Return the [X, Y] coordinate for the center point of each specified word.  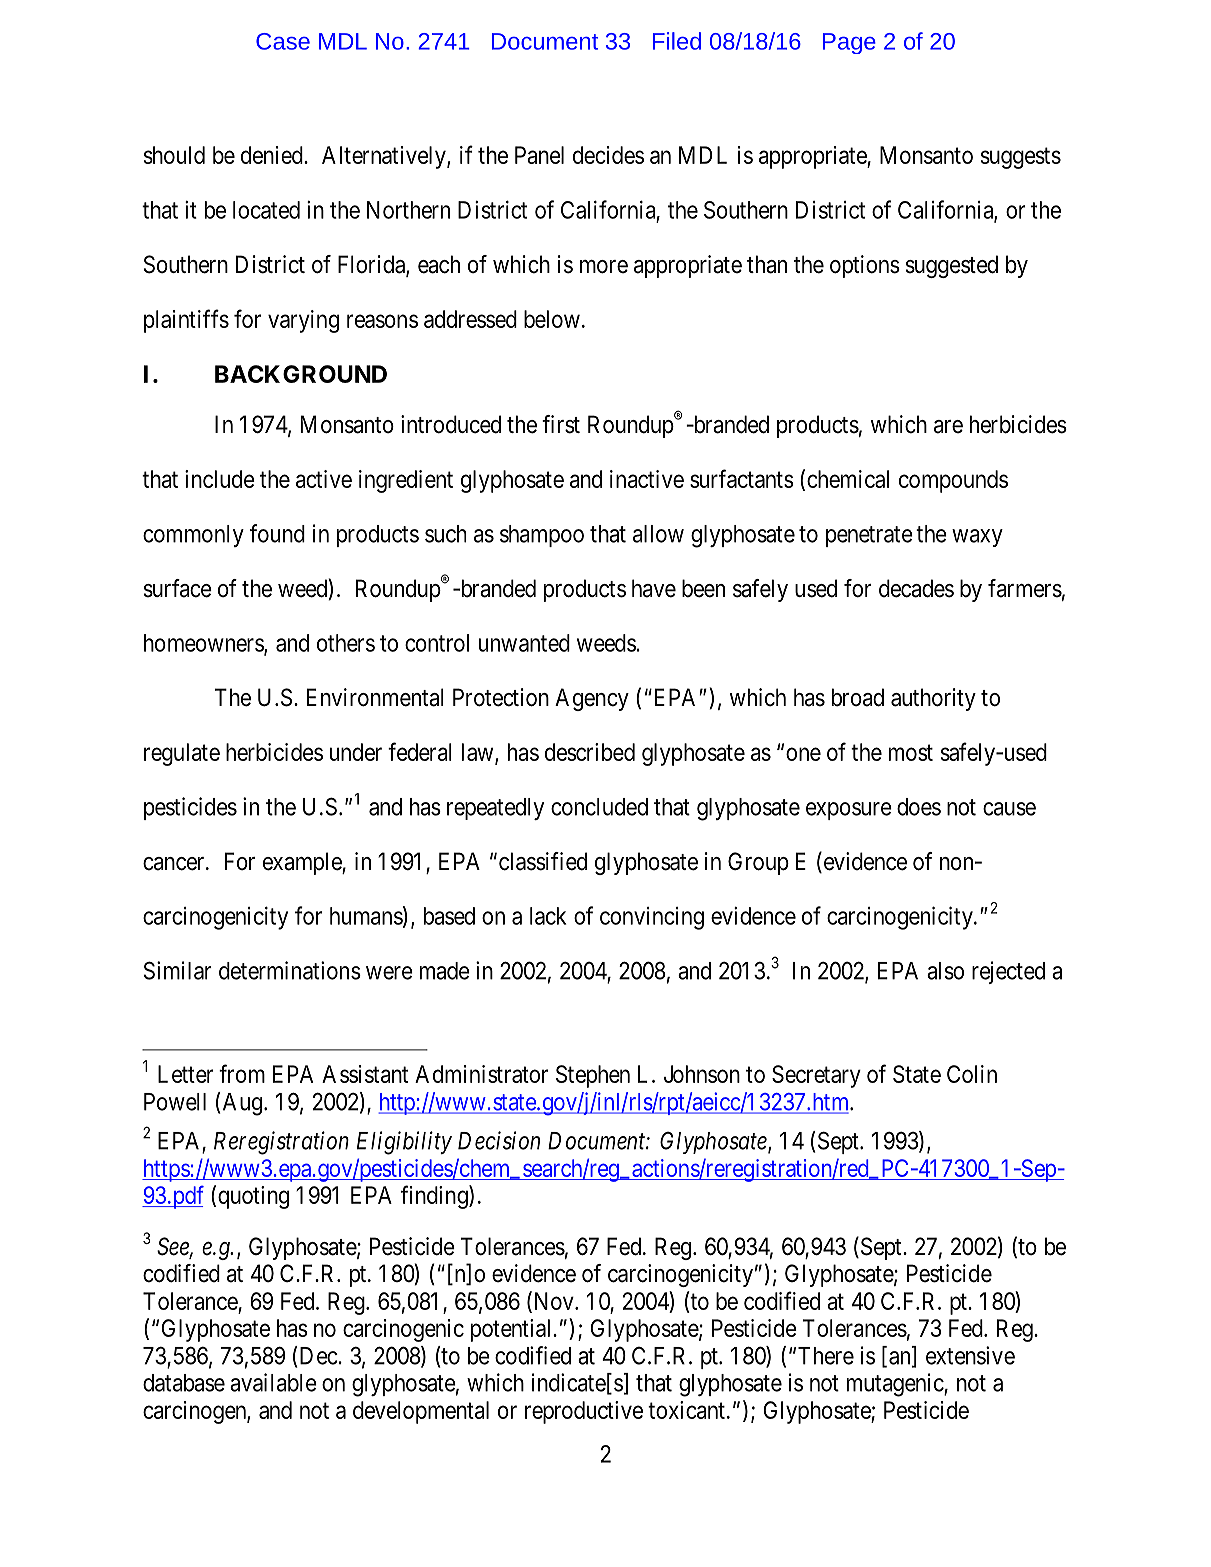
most [911, 752]
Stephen [593, 1076]
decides [608, 155]
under [356, 752]
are [948, 427]
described [590, 752]
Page [849, 43]
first [561, 424]
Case [283, 41]
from [242, 1073]
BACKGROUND [301, 374]
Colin [972, 1074]
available [273, 1382]
